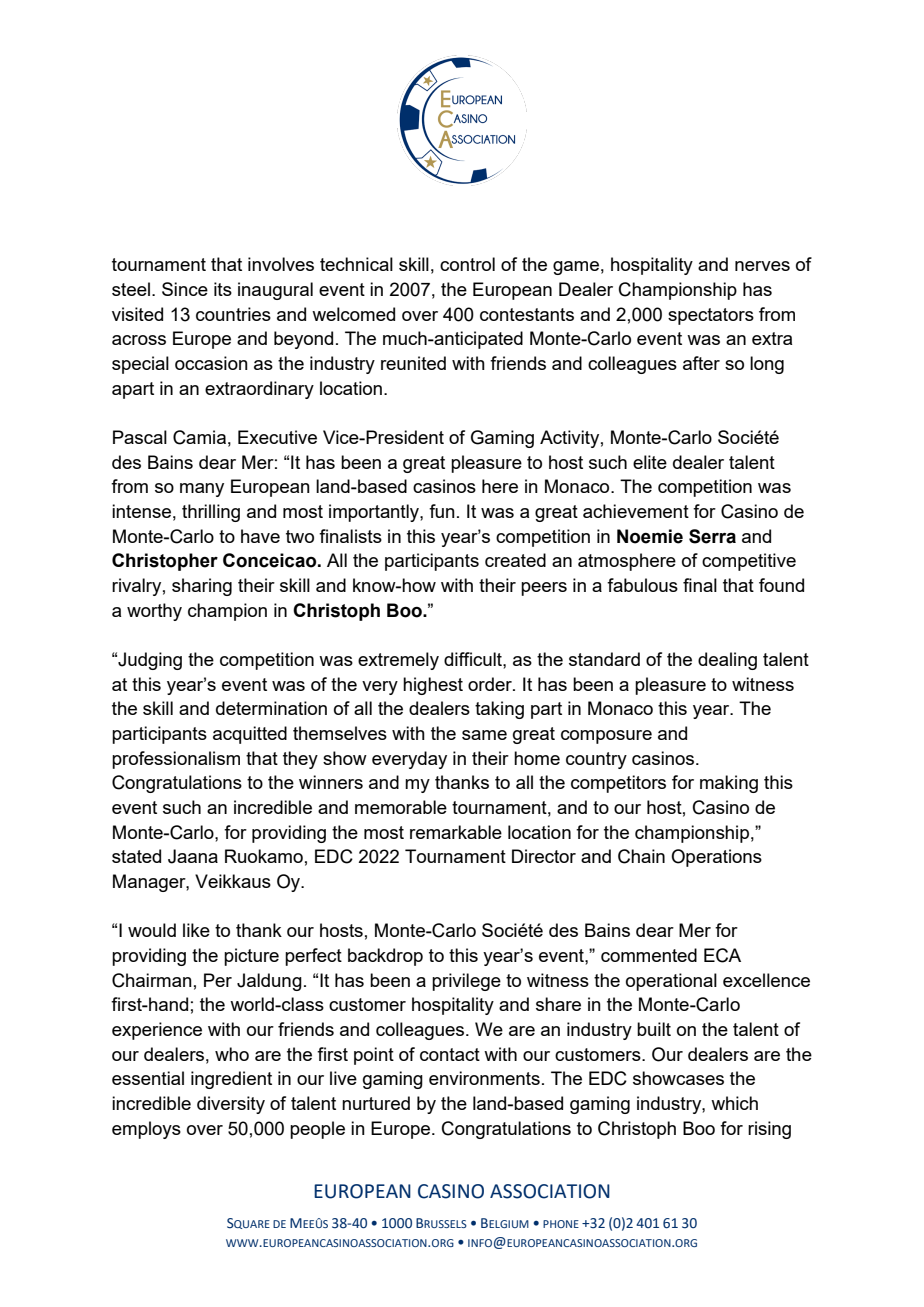 This screenshot has width=924, height=1307. Describe the element at coordinates (711, 316) in the screenshot. I see `spectators` at that location.
